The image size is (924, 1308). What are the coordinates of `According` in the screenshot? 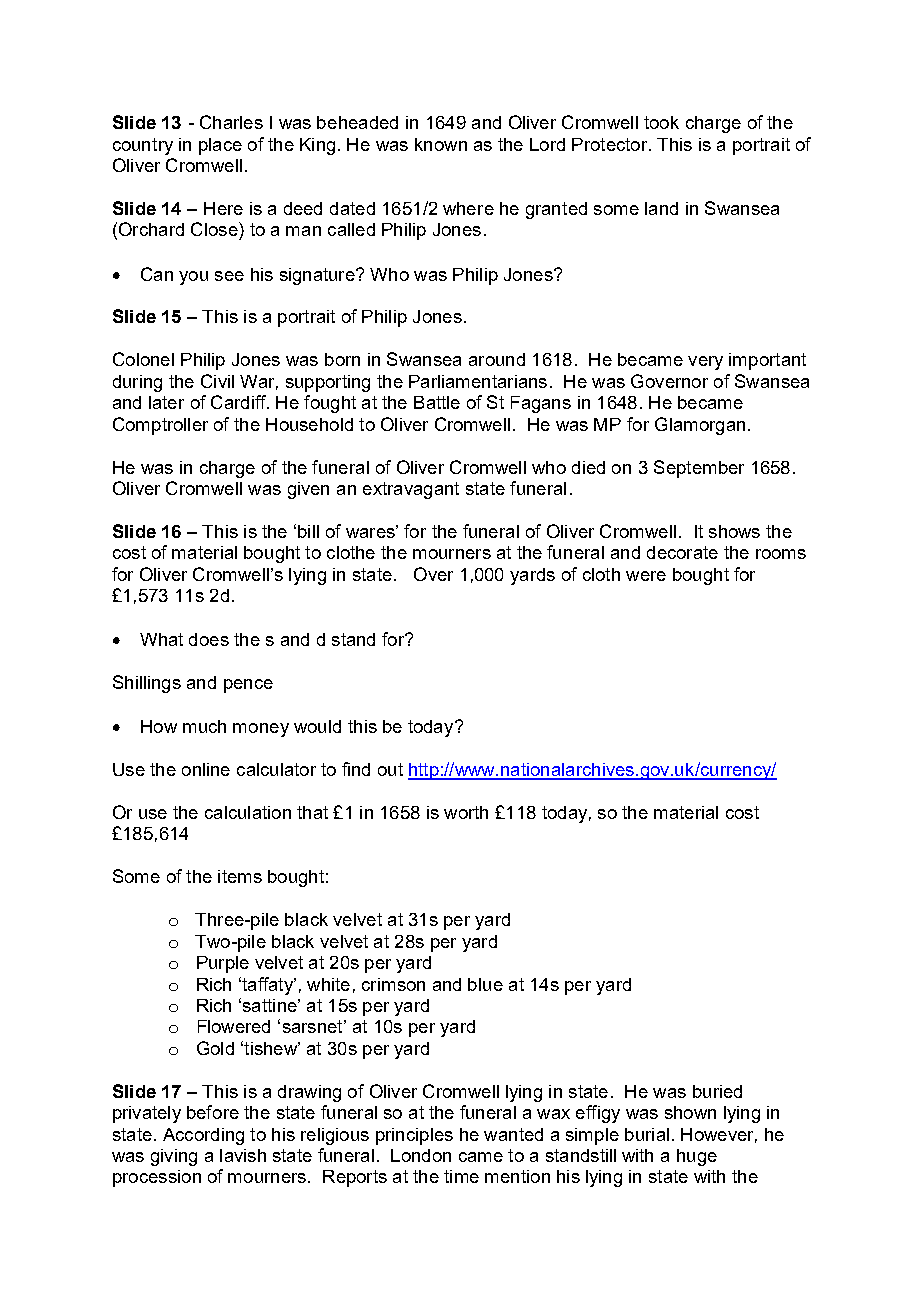 It's located at (203, 1136).
